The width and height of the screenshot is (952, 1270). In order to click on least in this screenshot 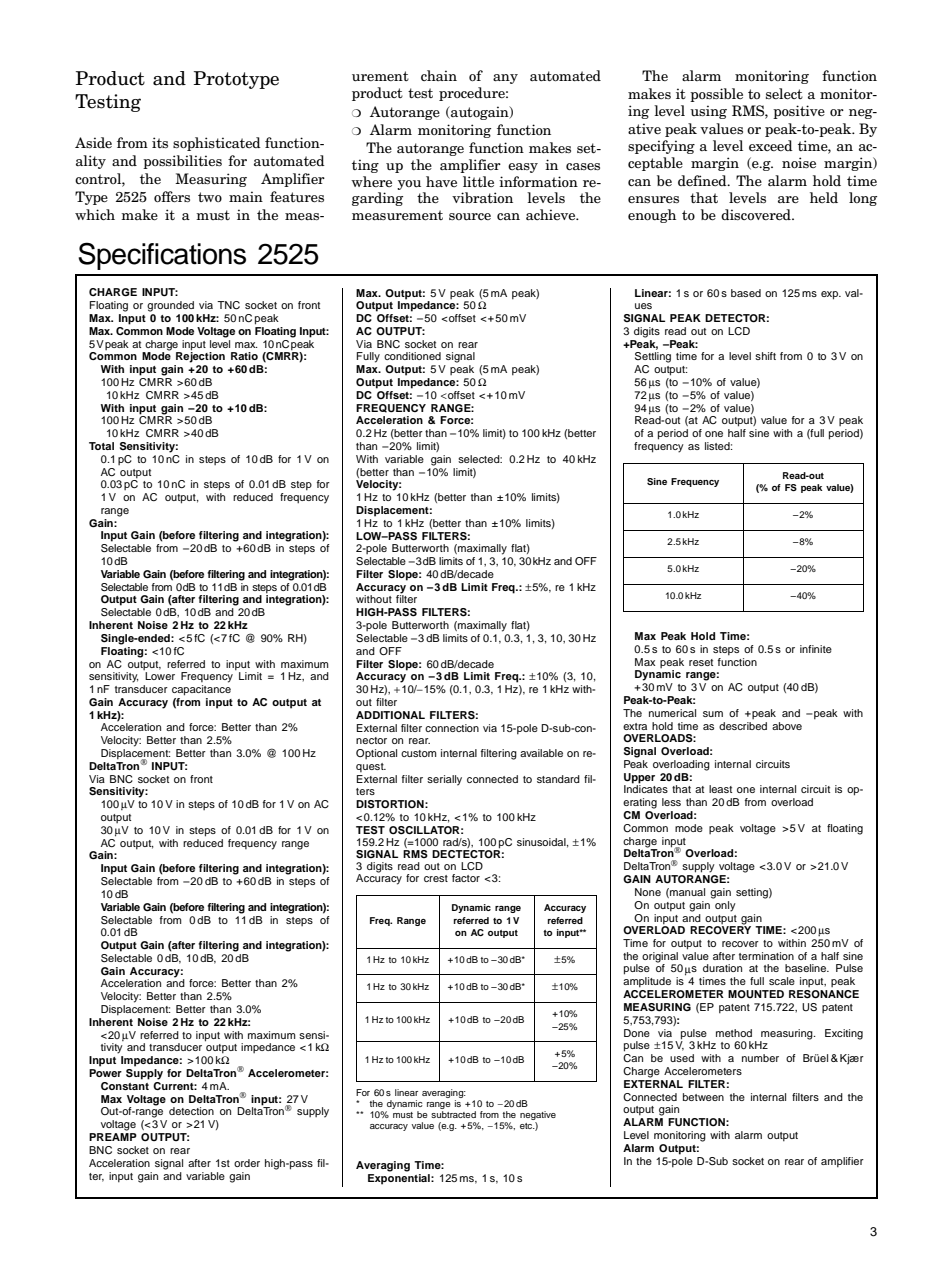, I will do `click(720, 789)`.
